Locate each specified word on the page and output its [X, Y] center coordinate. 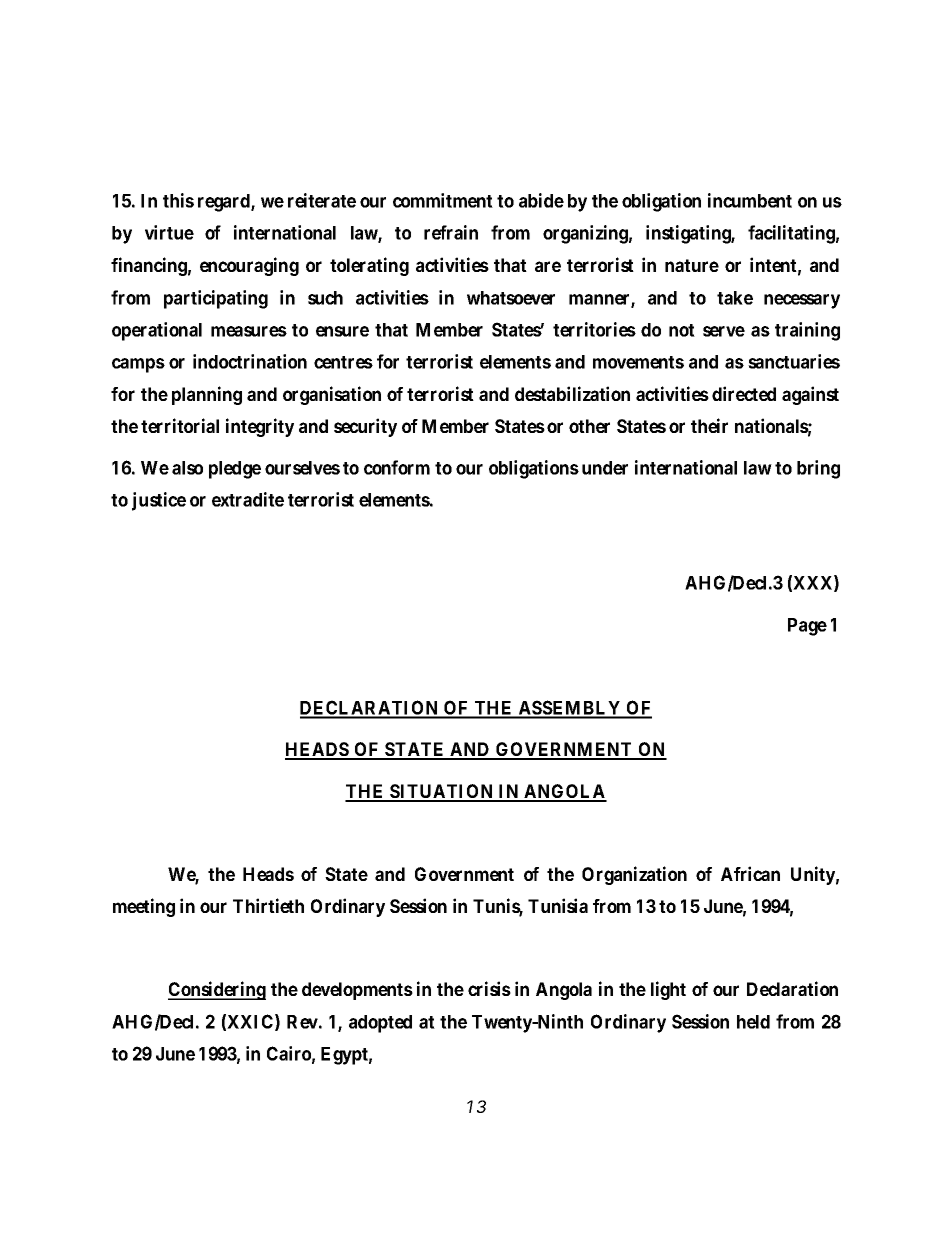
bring [818, 469]
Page [807, 627]
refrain [451, 232]
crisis [489, 988]
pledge [235, 470]
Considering [217, 990]
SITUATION [442, 792]
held [753, 1022]
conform [397, 467]
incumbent [750, 200]
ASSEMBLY [570, 709]
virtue [169, 232]
